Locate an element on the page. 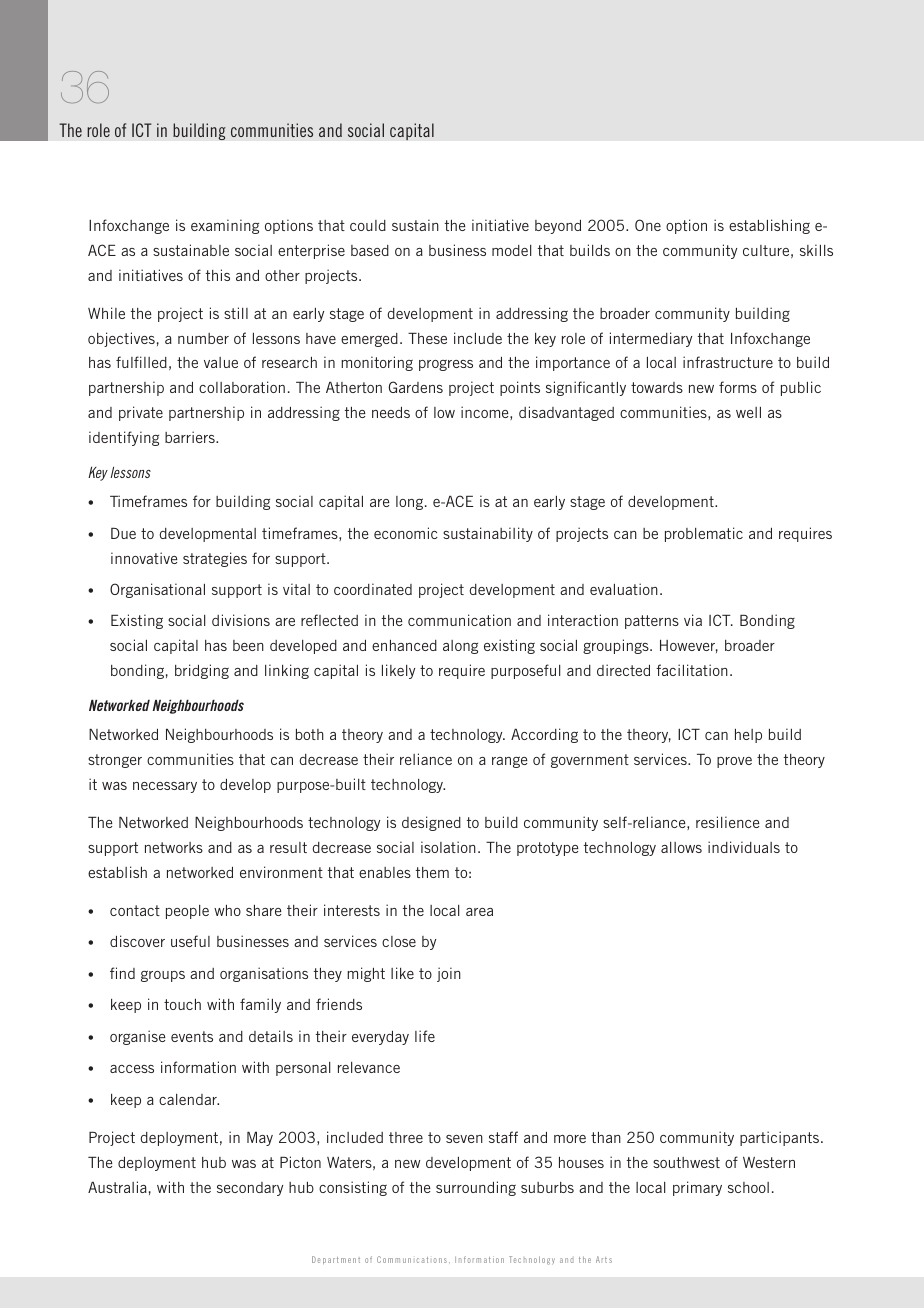 The image size is (924, 1308). this is located at coordinates (218, 275).
